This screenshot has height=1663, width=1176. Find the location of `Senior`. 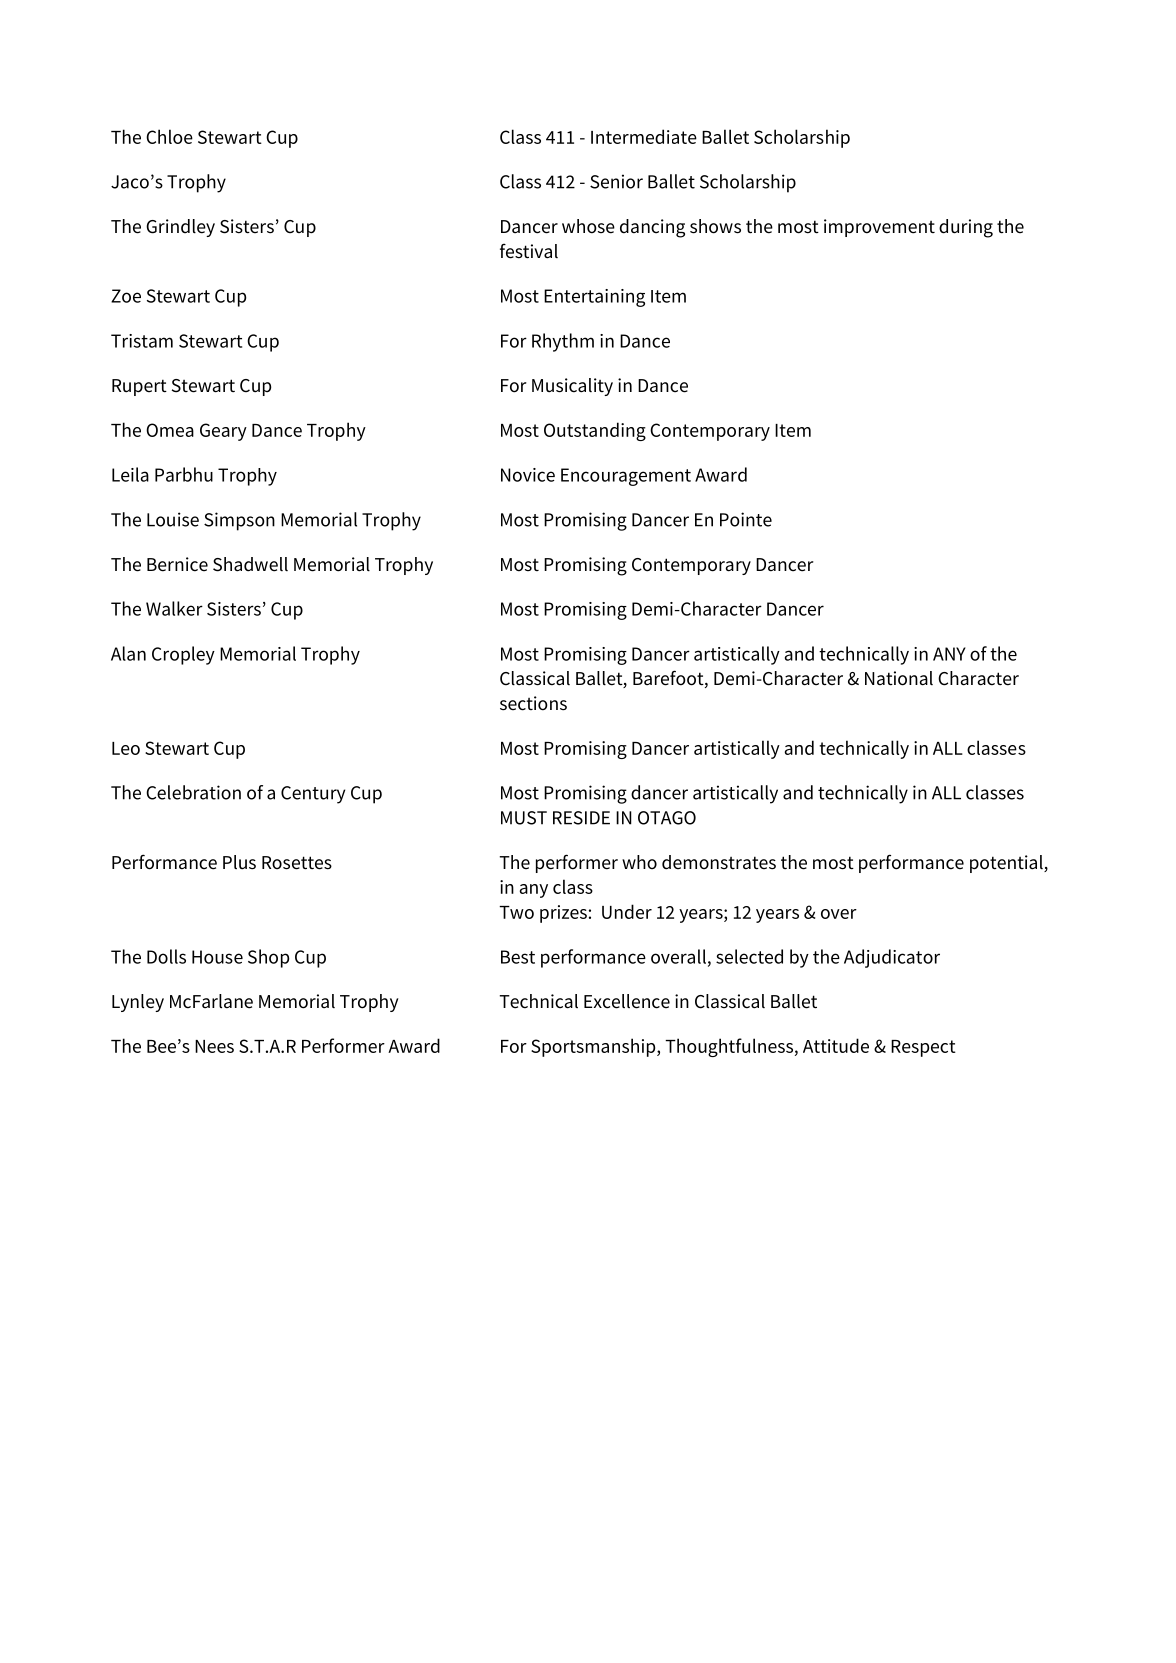

Senior is located at coordinates (616, 181).
